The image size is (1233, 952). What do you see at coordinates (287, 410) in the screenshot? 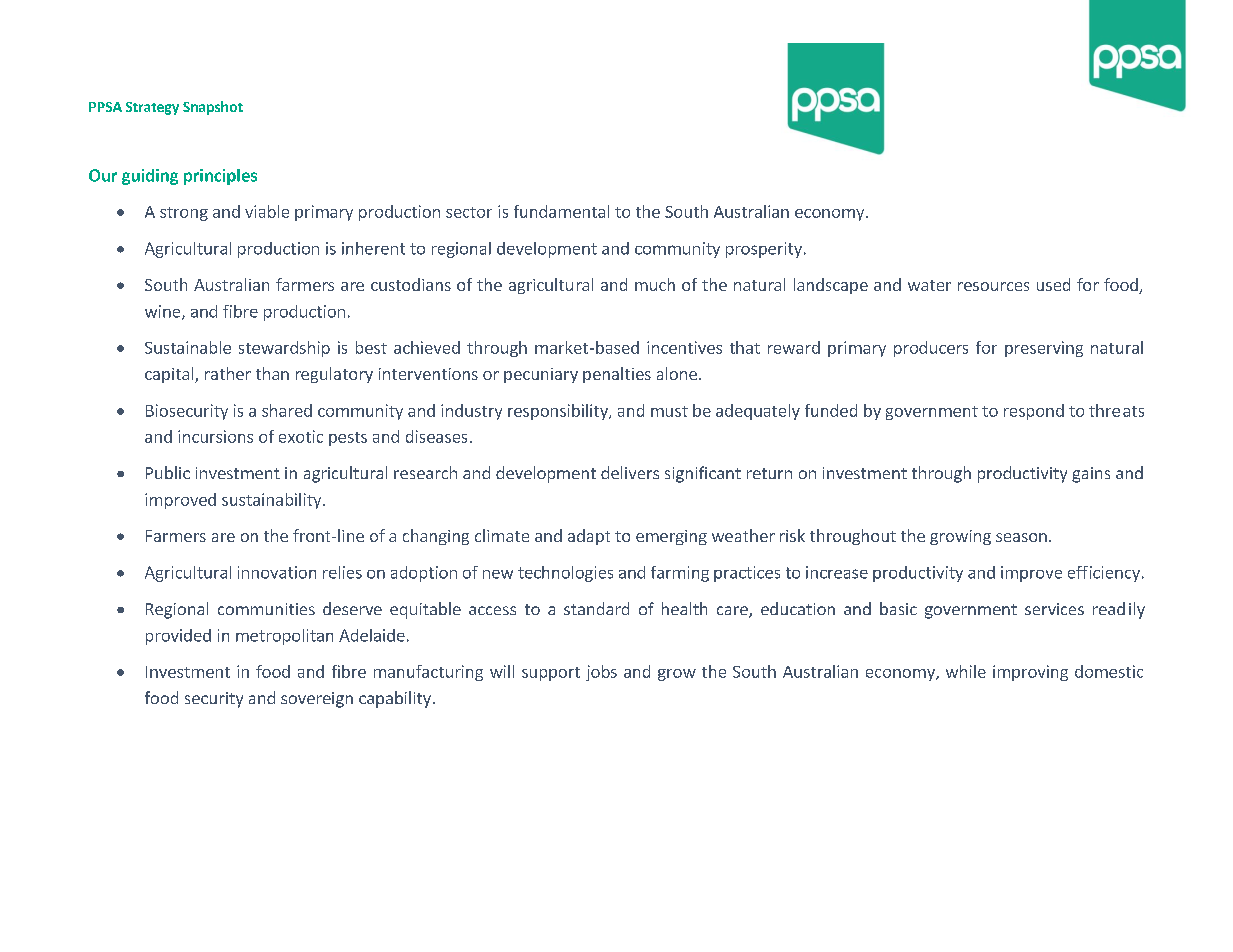
I see `shared` at bounding box center [287, 410].
